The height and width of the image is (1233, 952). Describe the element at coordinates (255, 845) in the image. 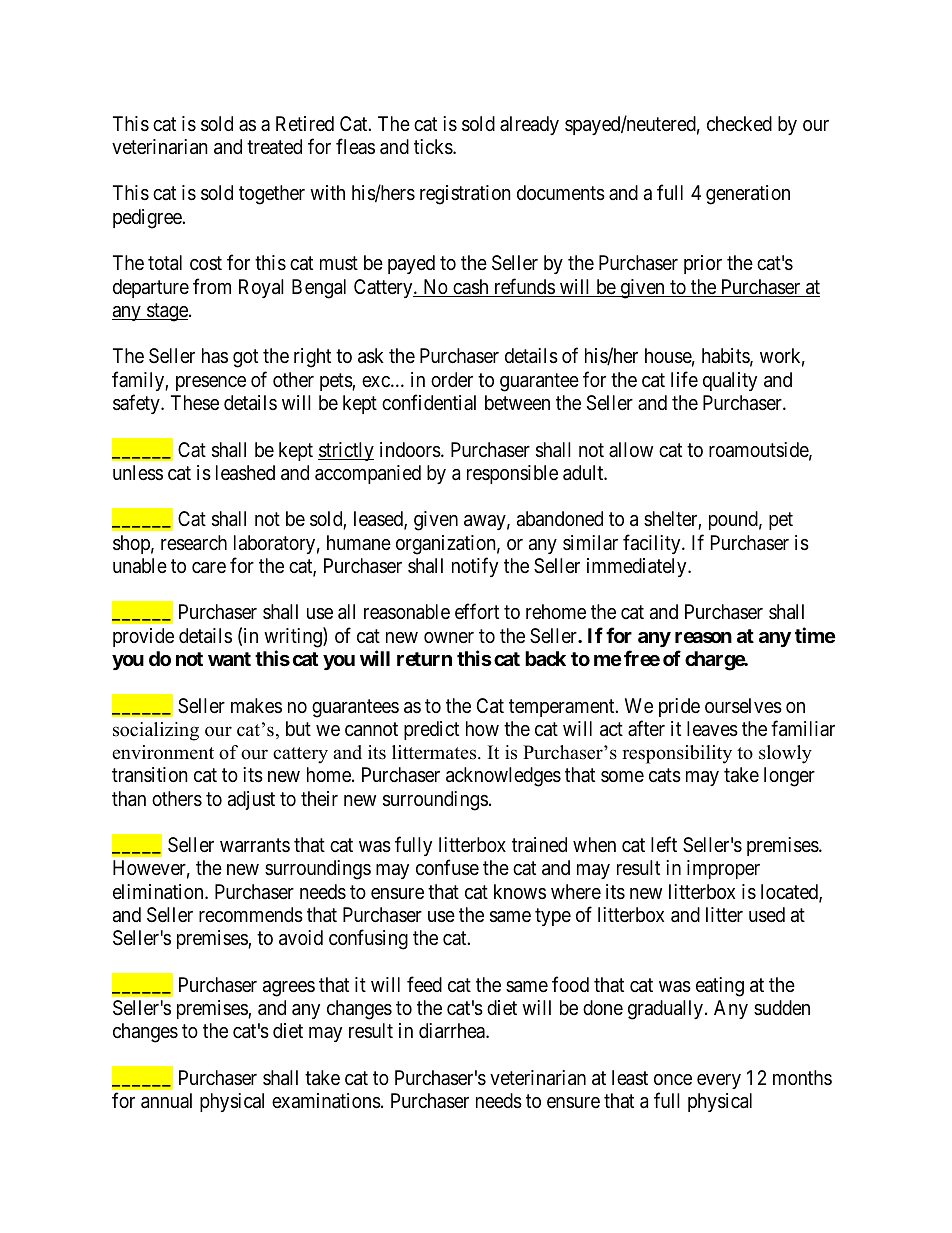

I see `warrants` at that location.
